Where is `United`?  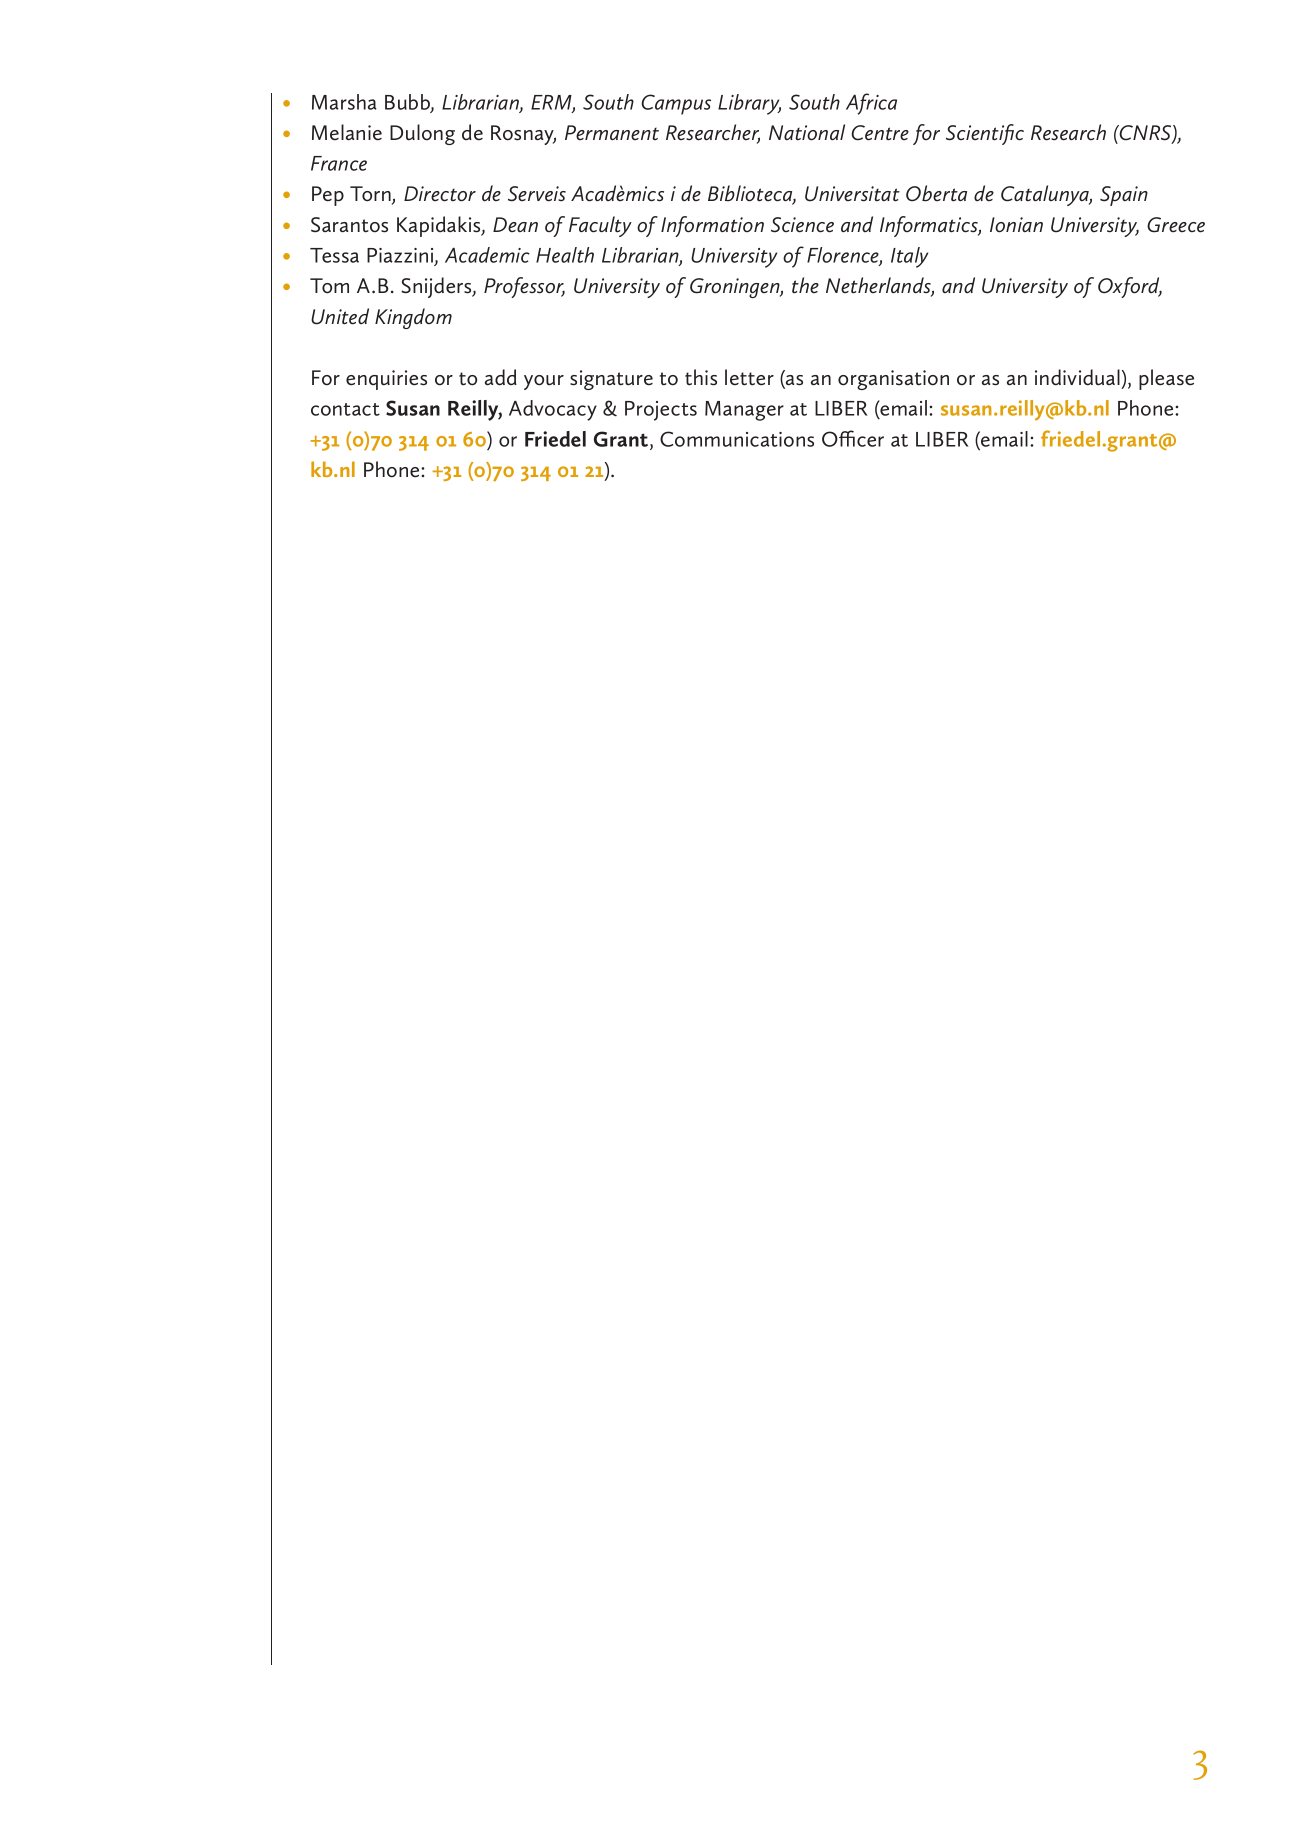 United is located at coordinates (340, 316).
